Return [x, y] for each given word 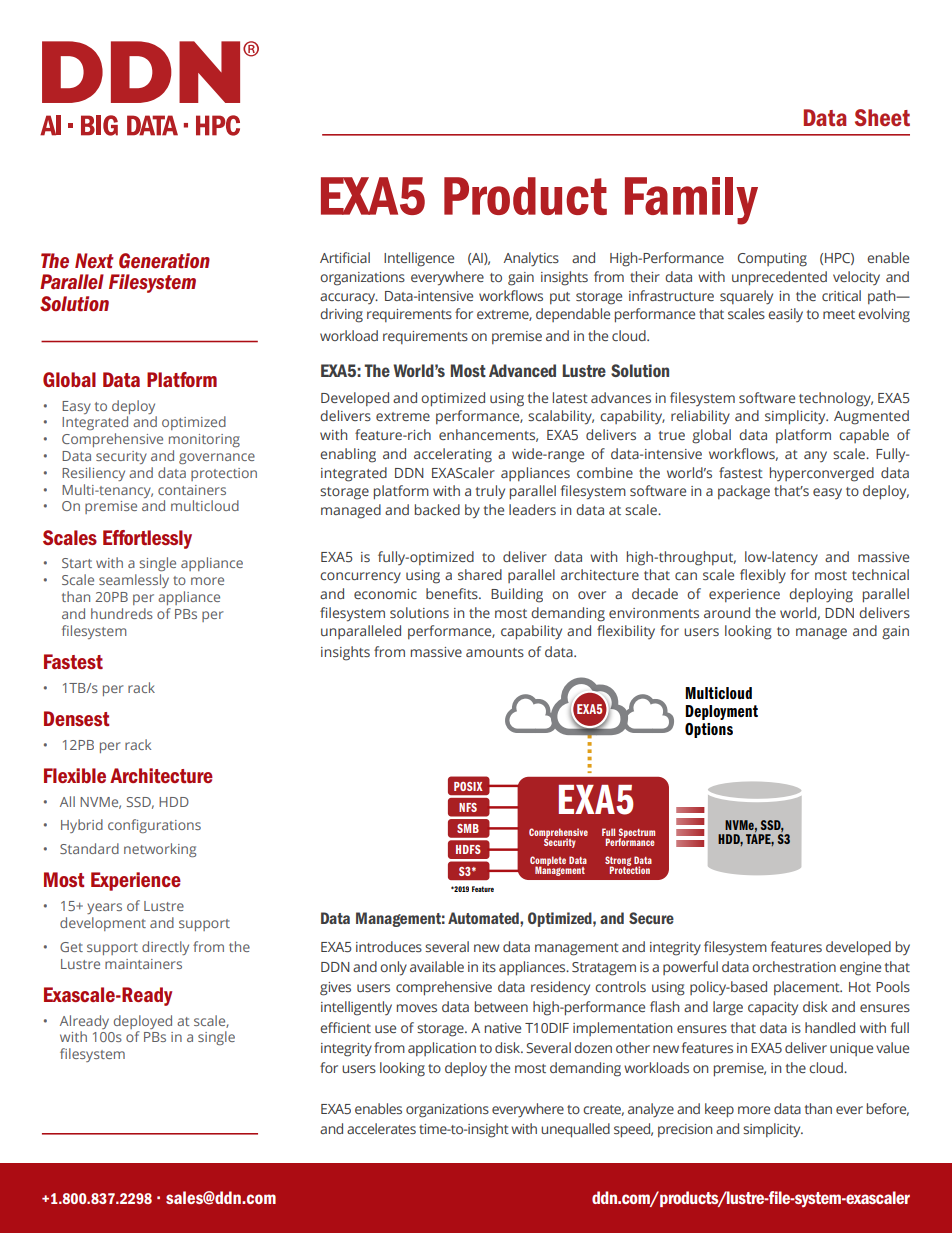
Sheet [882, 117]
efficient [345, 1027]
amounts [495, 652]
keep [719, 1110]
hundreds [122, 613]
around [727, 612]
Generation [164, 261]
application [442, 1049]
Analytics [531, 259]
